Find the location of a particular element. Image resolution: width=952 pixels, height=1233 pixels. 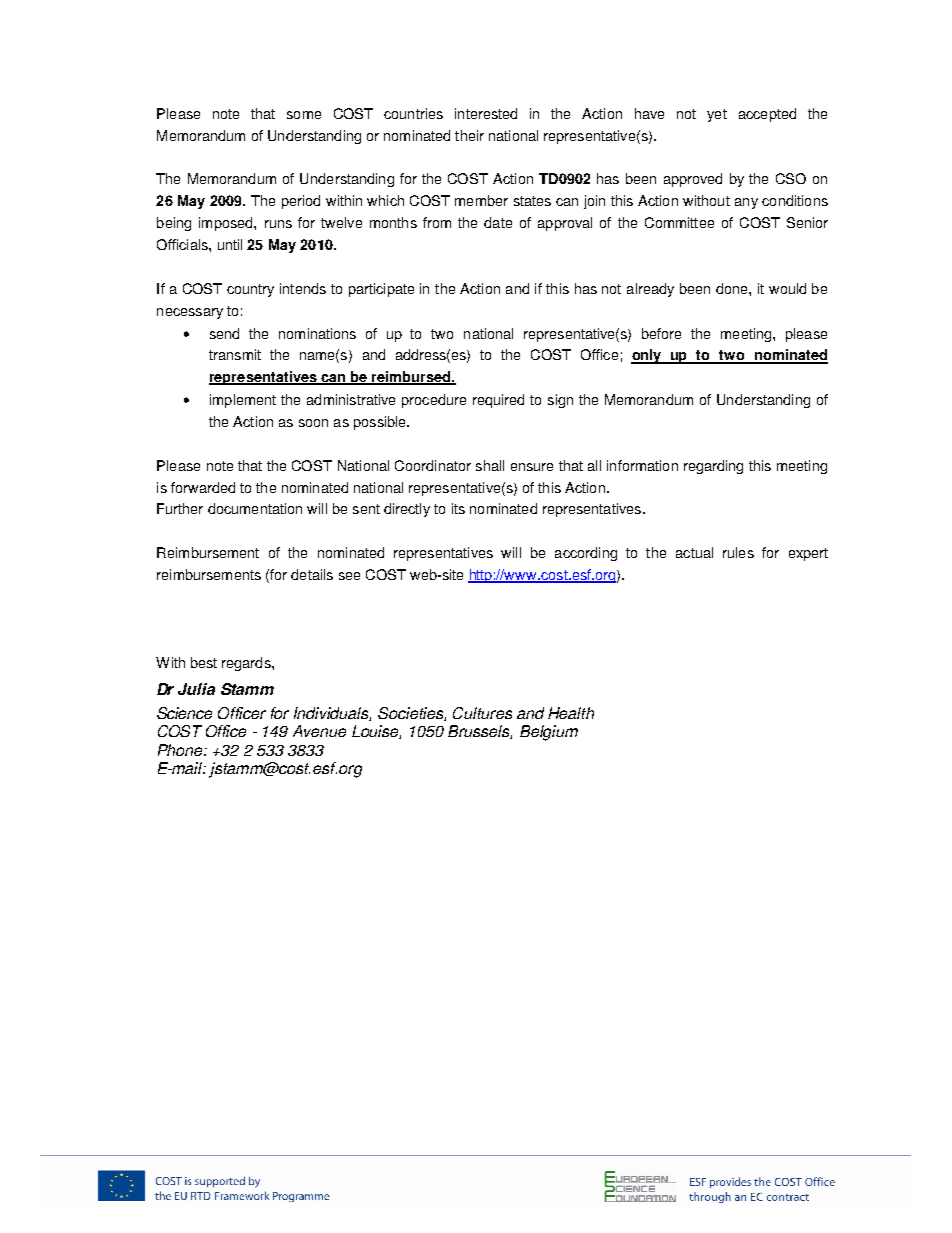

before is located at coordinates (661, 333).
